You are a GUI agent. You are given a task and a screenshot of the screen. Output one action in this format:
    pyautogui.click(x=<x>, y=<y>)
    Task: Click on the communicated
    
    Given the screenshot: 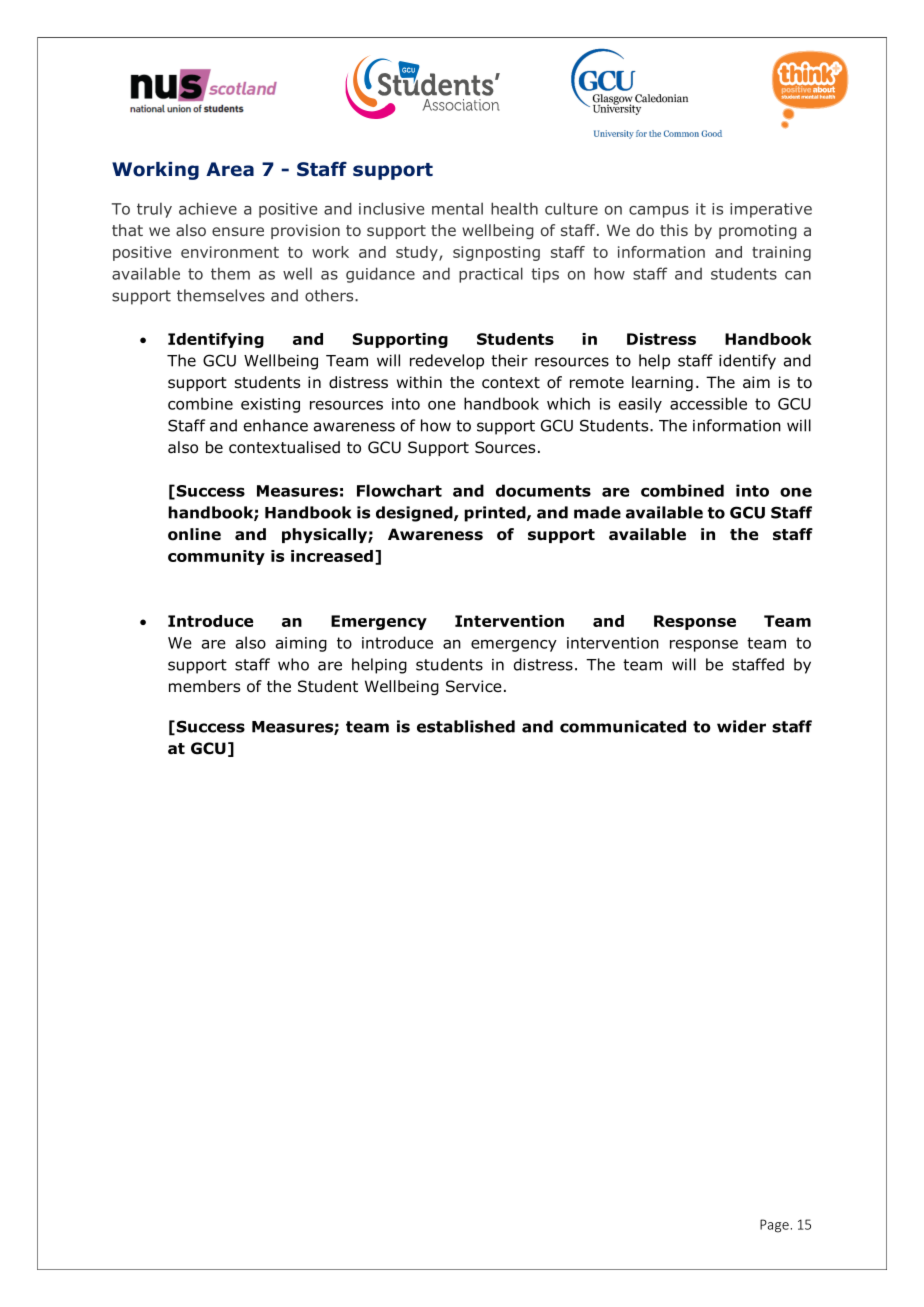 What is the action you would take?
    pyautogui.click(x=623, y=726)
